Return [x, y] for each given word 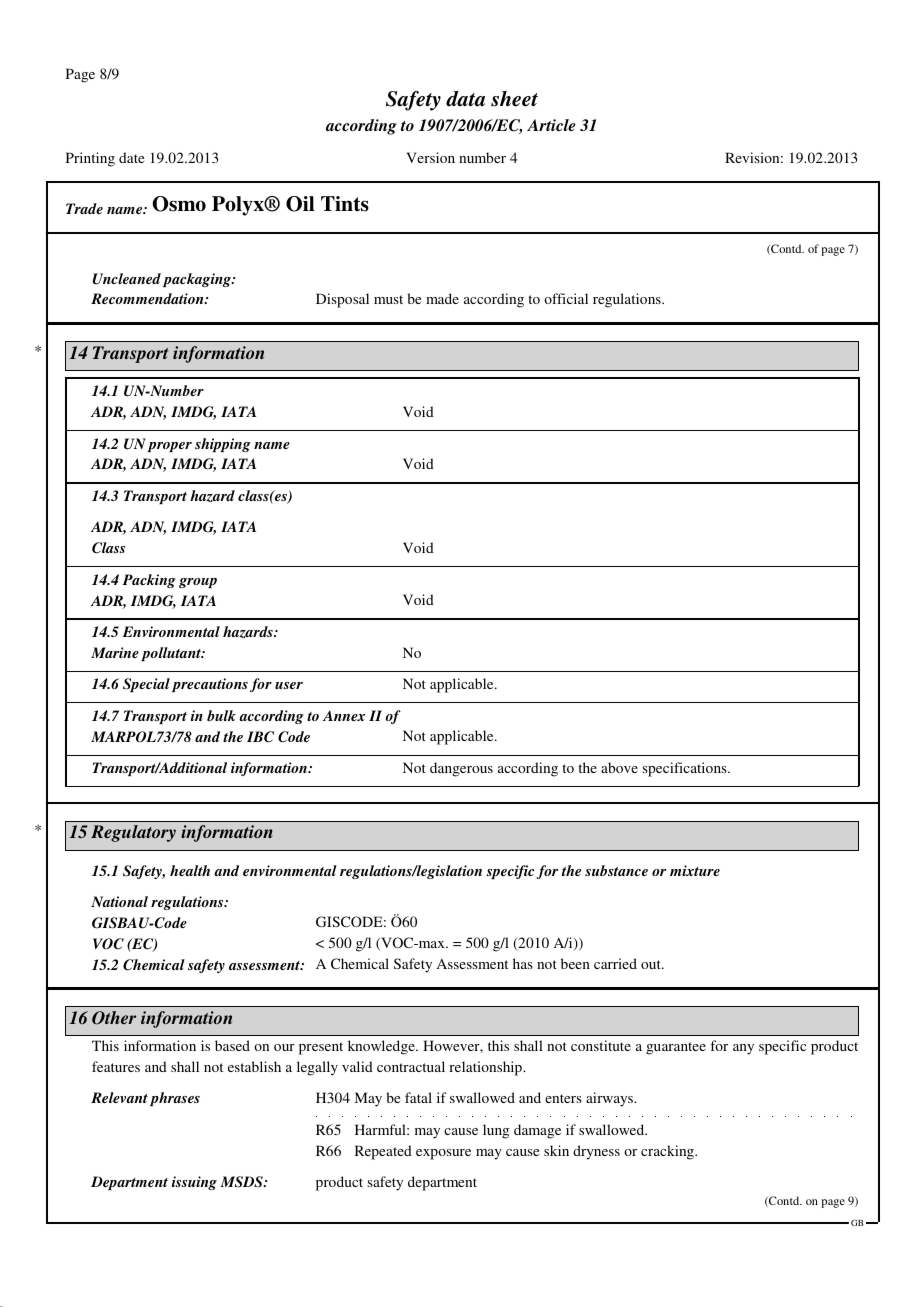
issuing [194, 1183]
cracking [668, 1152]
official [566, 298]
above [619, 767]
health [190, 870]
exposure [443, 1154]
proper [169, 447]
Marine [115, 652]
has [523, 963]
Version [431, 157]
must [388, 299]
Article [551, 125]
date [131, 157]
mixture [695, 870]
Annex [344, 715]
